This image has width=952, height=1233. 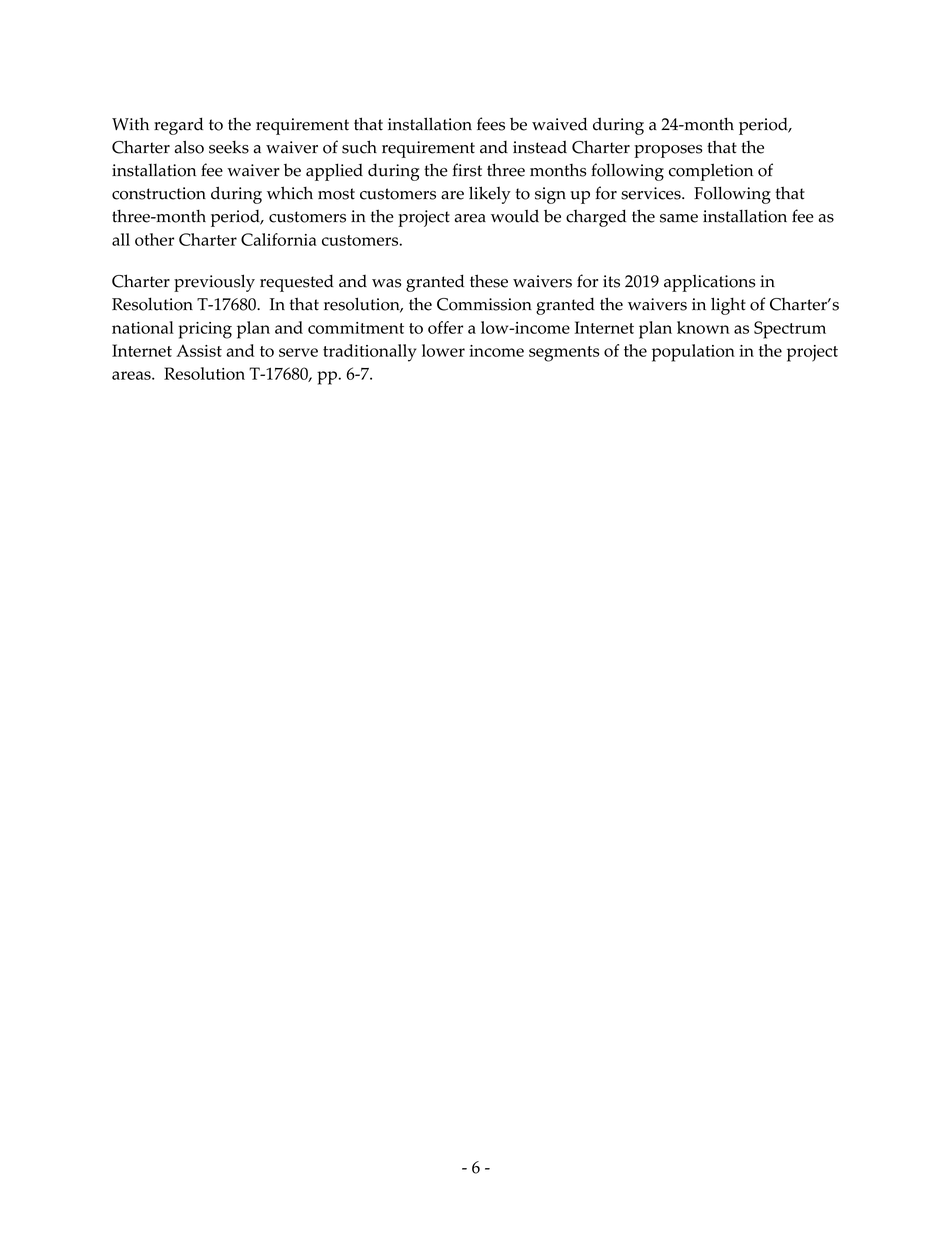 What do you see at coordinates (693, 353) in the image?
I see `population` at bounding box center [693, 353].
